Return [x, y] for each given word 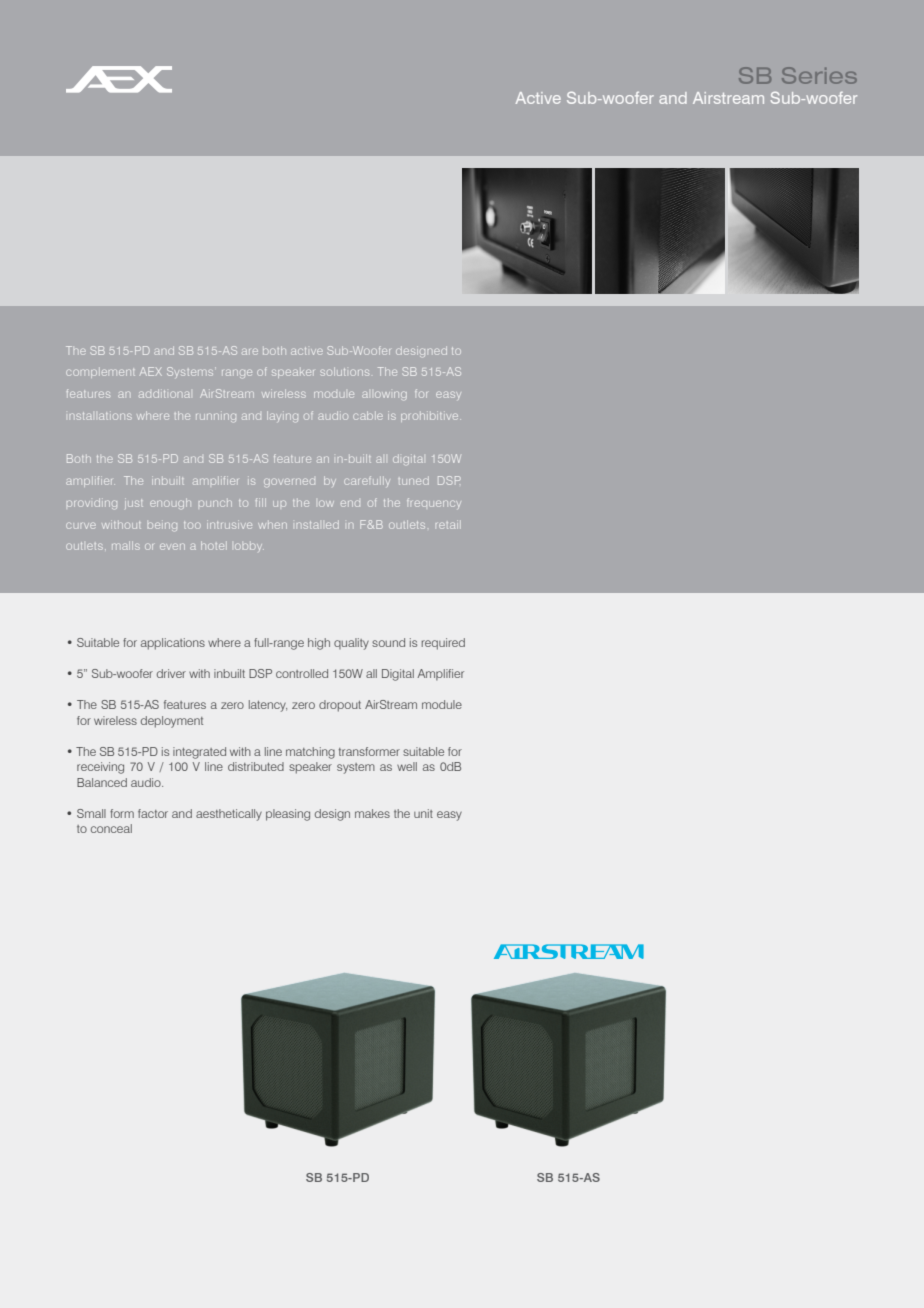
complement [100, 373]
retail [448, 524]
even [172, 546]
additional [164, 394]
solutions [345, 371]
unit [423, 813]
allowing [384, 395]
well [407, 766]
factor [153, 813]
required [443, 644]
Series [819, 75]
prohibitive [431, 416]
